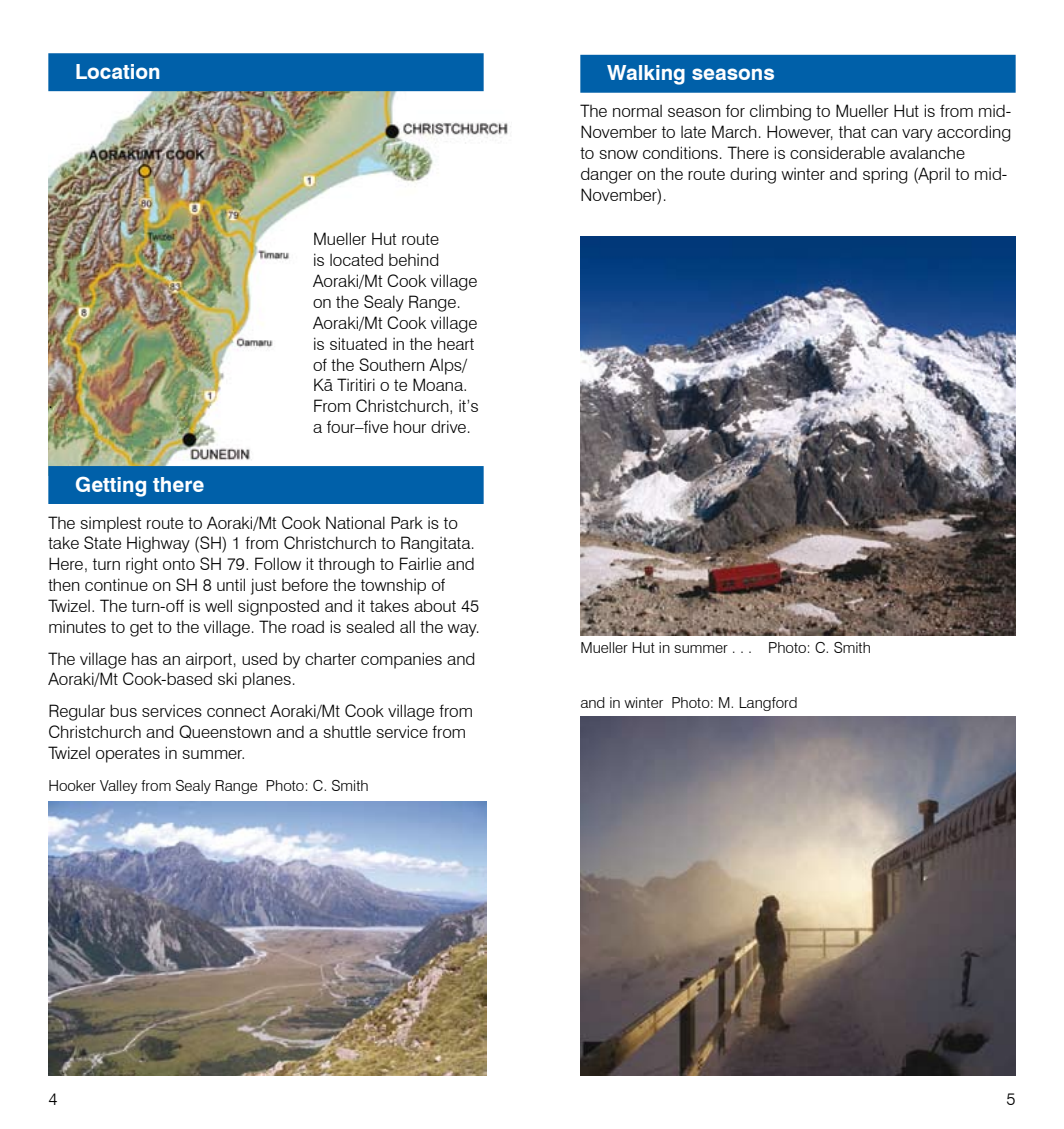  What do you see at coordinates (218, 605) in the document?
I see `well` at bounding box center [218, 605].
